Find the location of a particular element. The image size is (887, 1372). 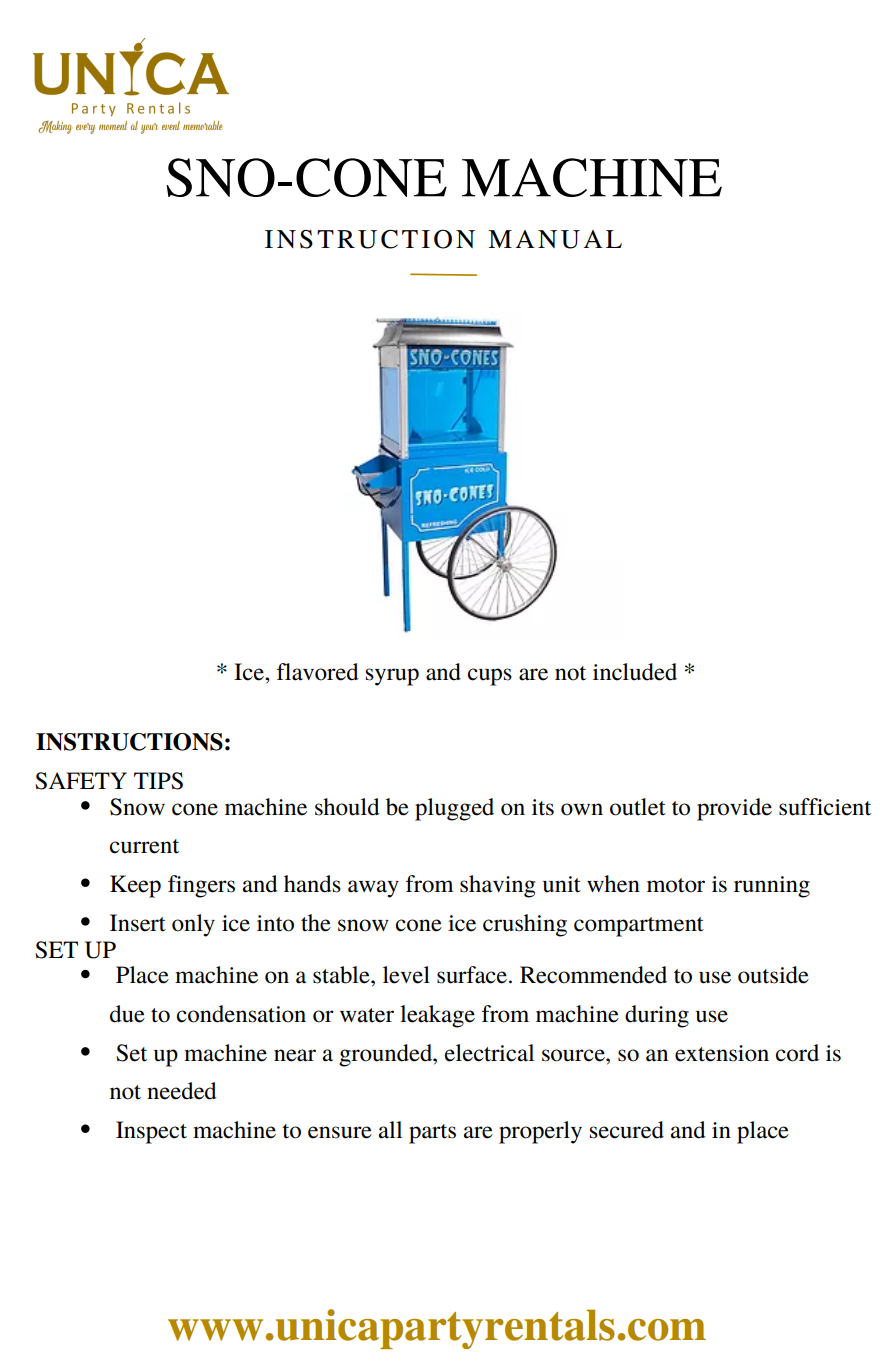

parts is located at coordinates (432, 1134).
